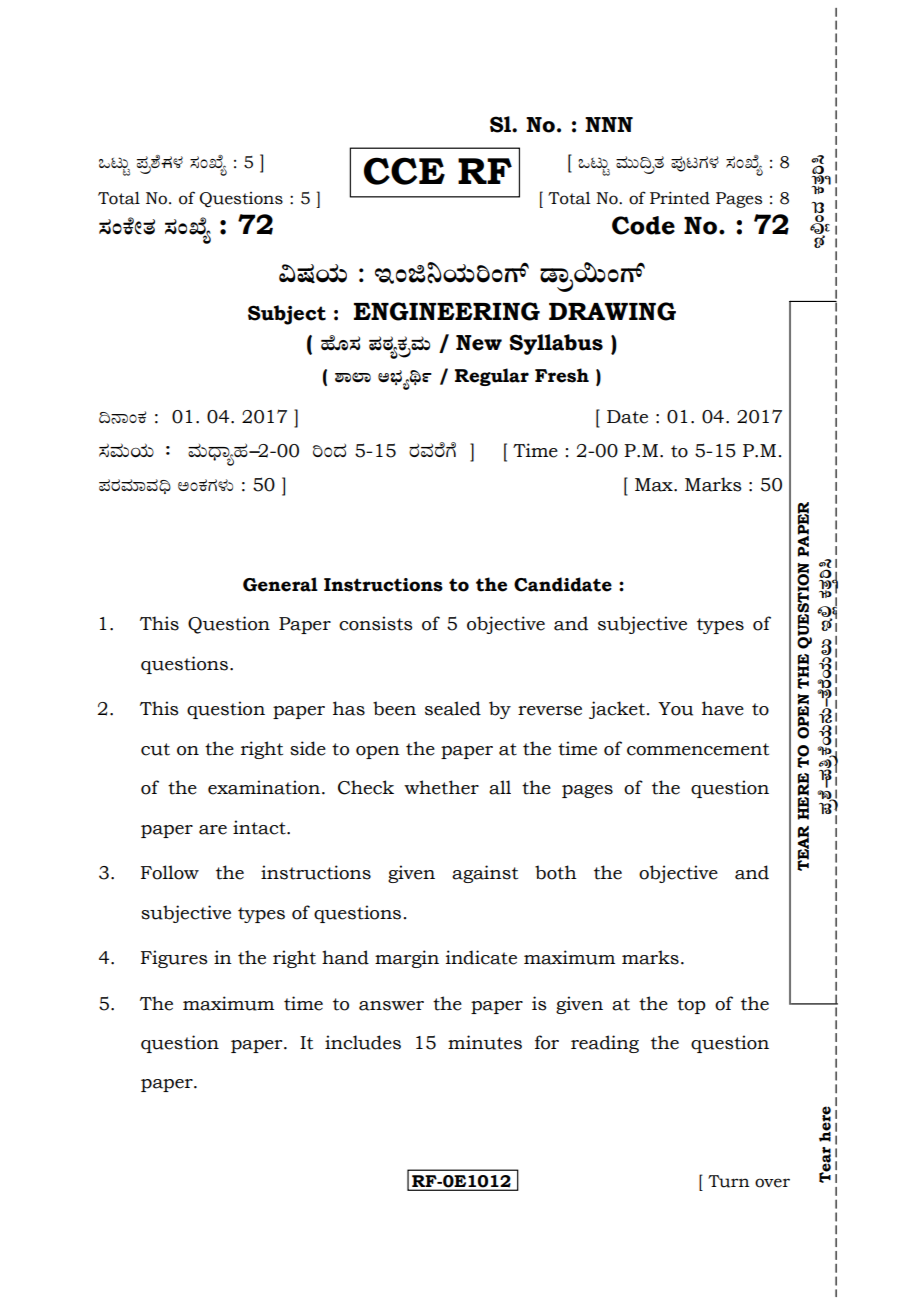 The width and height of the screenshot is (924, 1308). What do you see at coordinates (609, 124) in the screenshot?
I see `NNN` at bounding box center [609, 124].
